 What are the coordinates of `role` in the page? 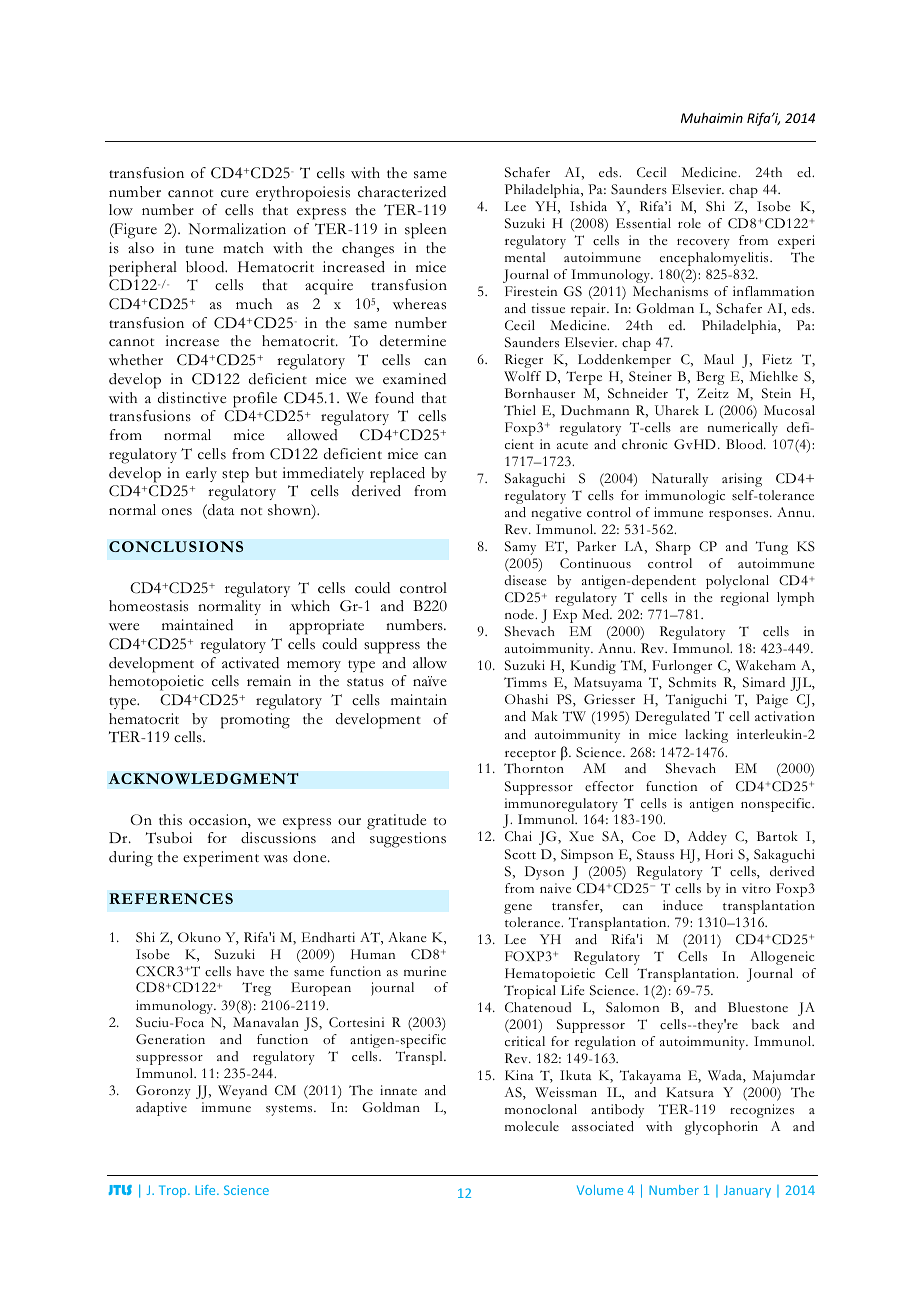 It's located at (689, 223).
